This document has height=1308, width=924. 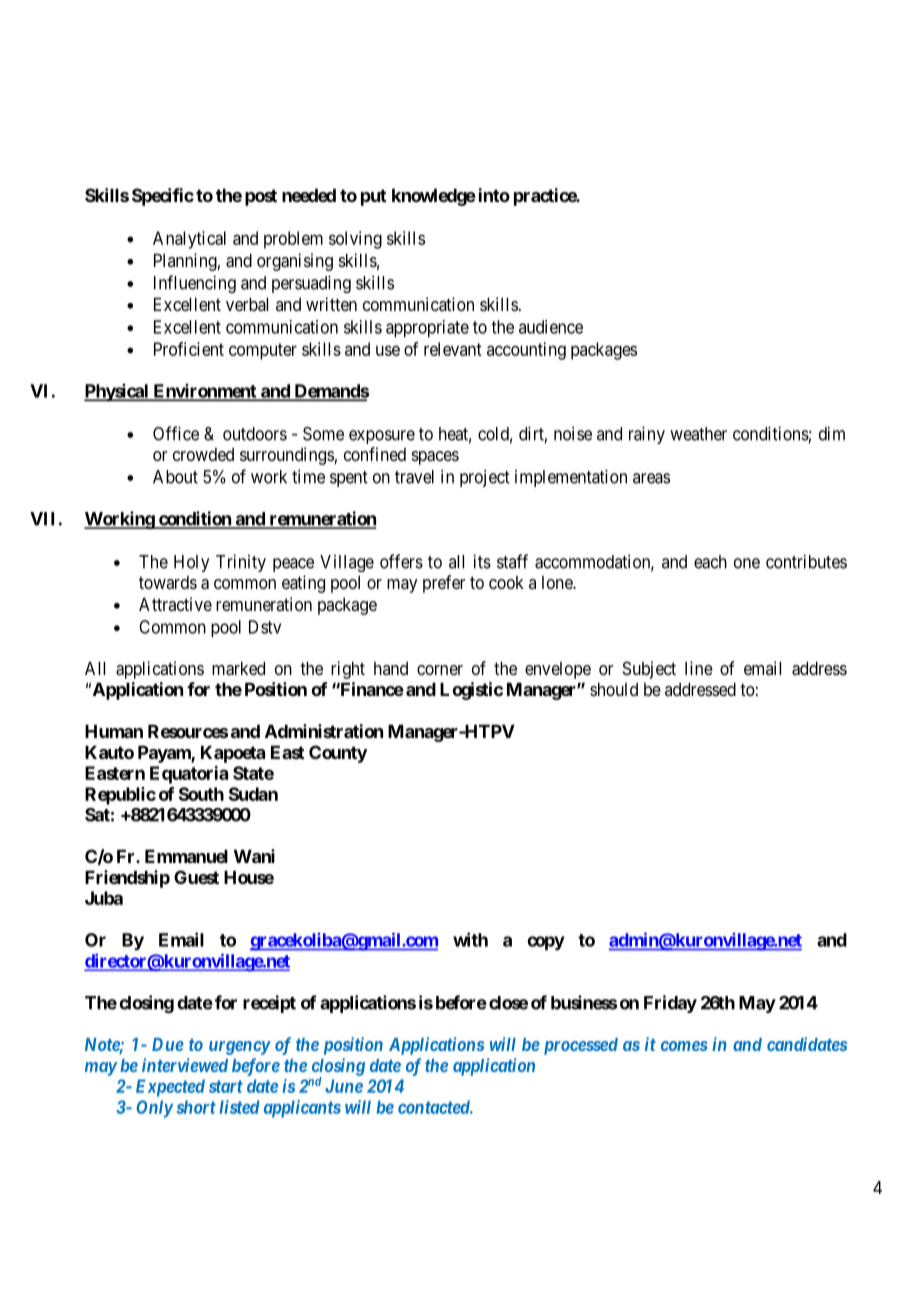 What do you see at coordinates (338, 754) in the document?
I see `County` at bounding box center [338, 754].
